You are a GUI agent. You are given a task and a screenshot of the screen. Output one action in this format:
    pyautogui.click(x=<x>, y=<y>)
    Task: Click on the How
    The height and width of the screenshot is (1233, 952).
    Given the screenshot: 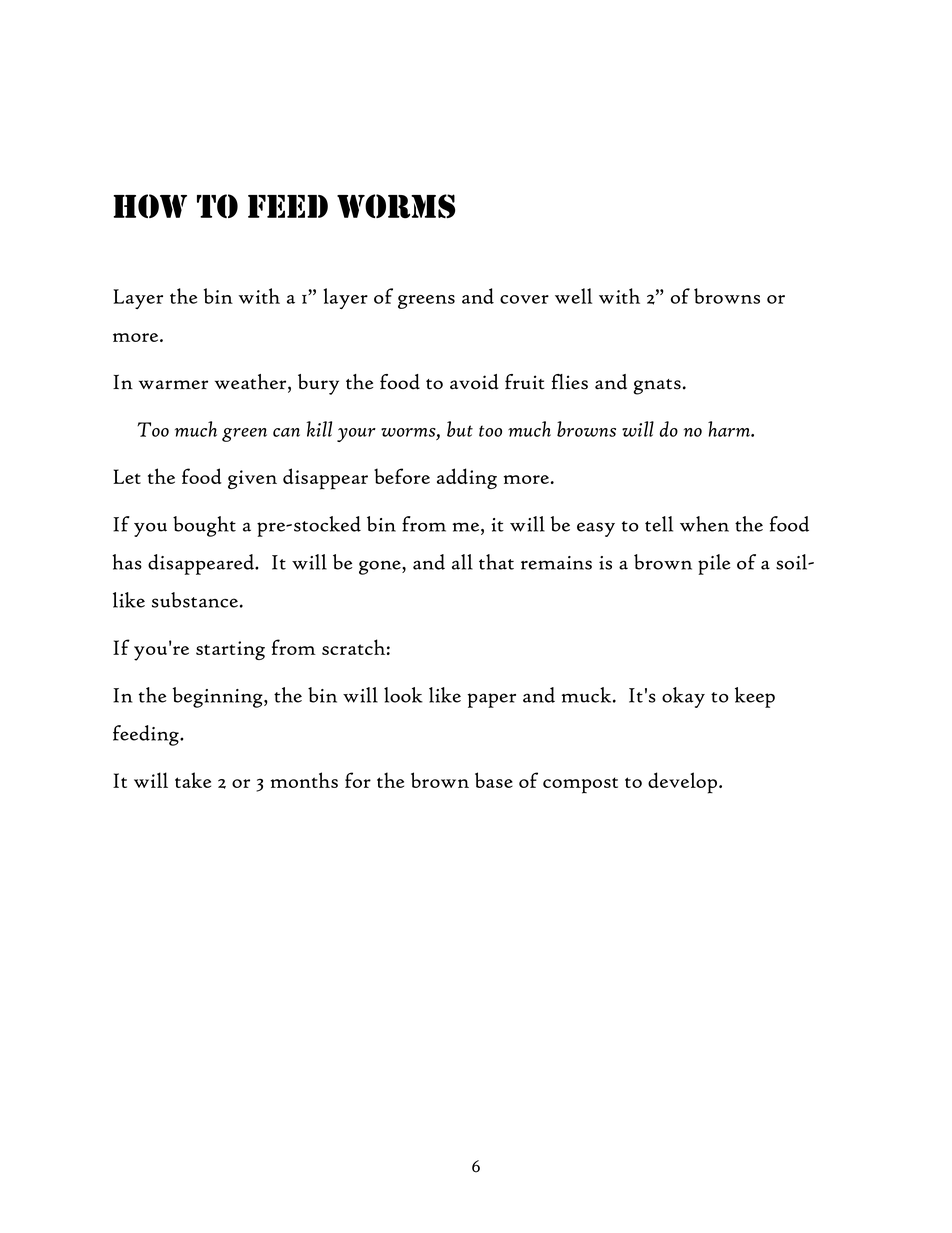 What is the action you would take?
    pyautogui.click(x=150, y=206)
